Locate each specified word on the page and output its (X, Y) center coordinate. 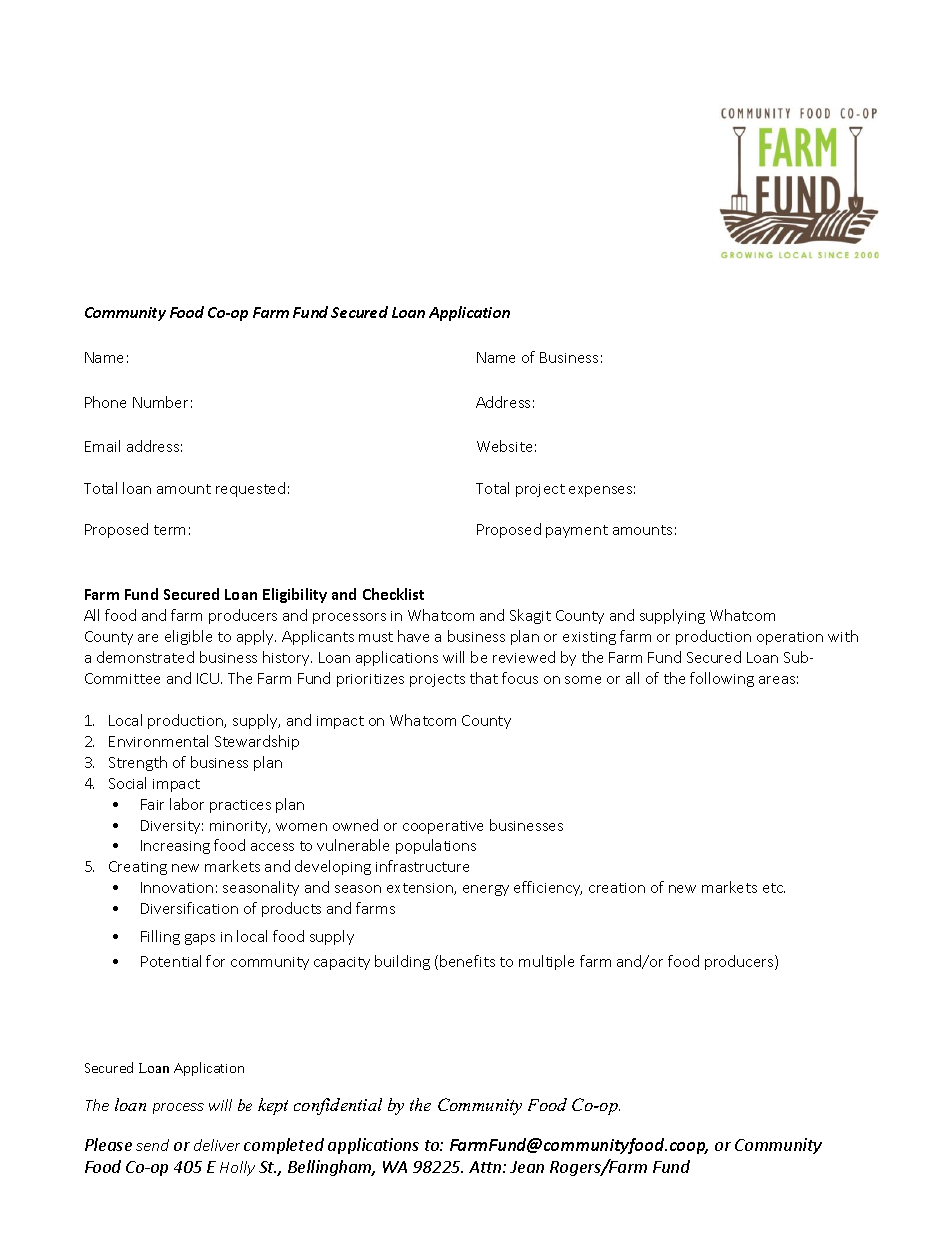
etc (774, 888)
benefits (467, 961)
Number (160, 402)
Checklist (393, 594)
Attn (486, 1167)
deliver (217, 1145)
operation (790, 638)
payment (577, 531)
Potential (171, 961)
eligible (188, 637)
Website (504, 446)
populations (436, 846)
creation (617, 888)
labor (187, 804)
